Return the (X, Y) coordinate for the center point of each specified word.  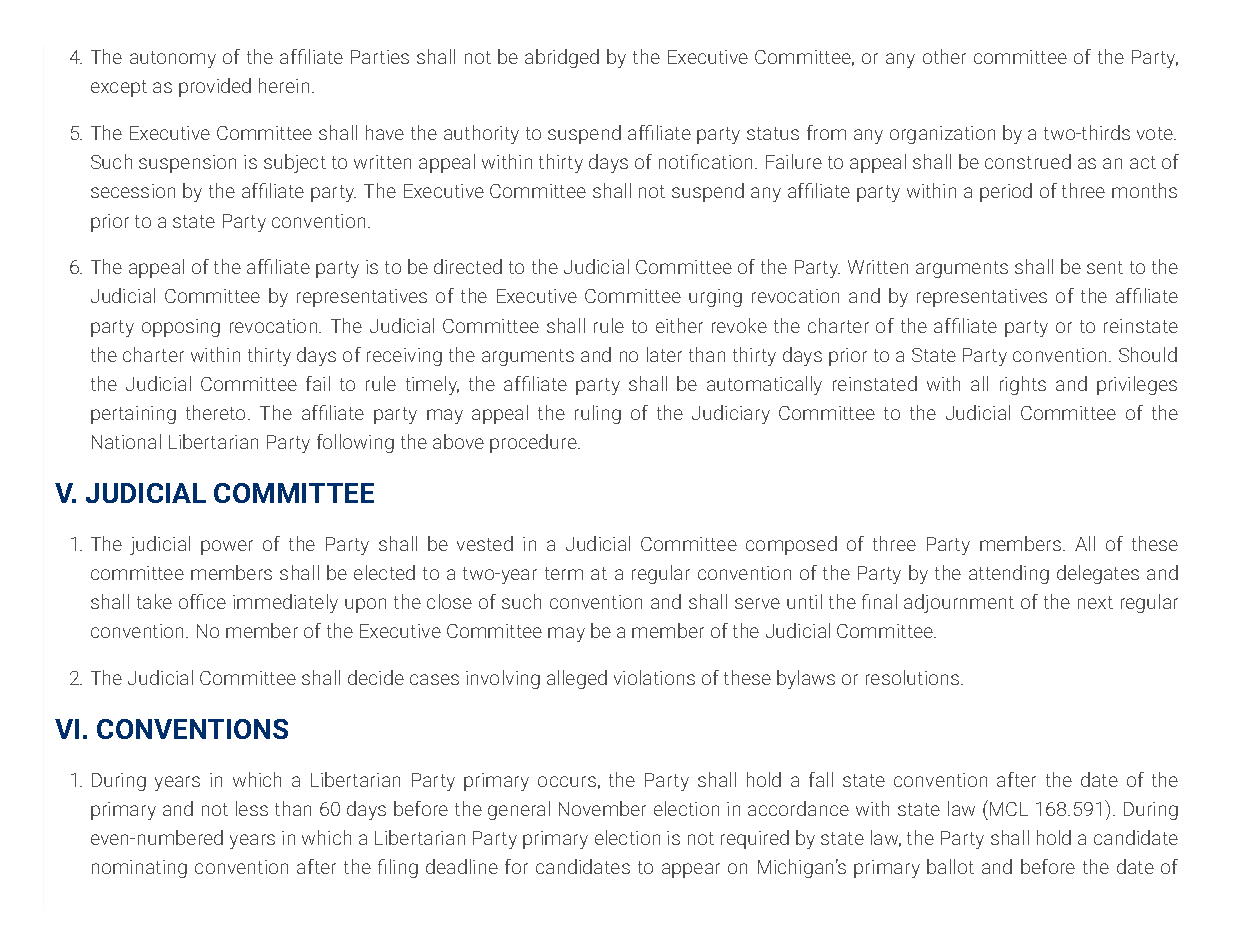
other (944, 56)
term (564, 573)
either (679, 325)
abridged (562, 58)
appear (691, 870)
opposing (181, 328)
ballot (950, 866)
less (252, 808)
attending (1009, 574)
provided (215, 87)
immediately (285, 603)
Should (1148, 354)
